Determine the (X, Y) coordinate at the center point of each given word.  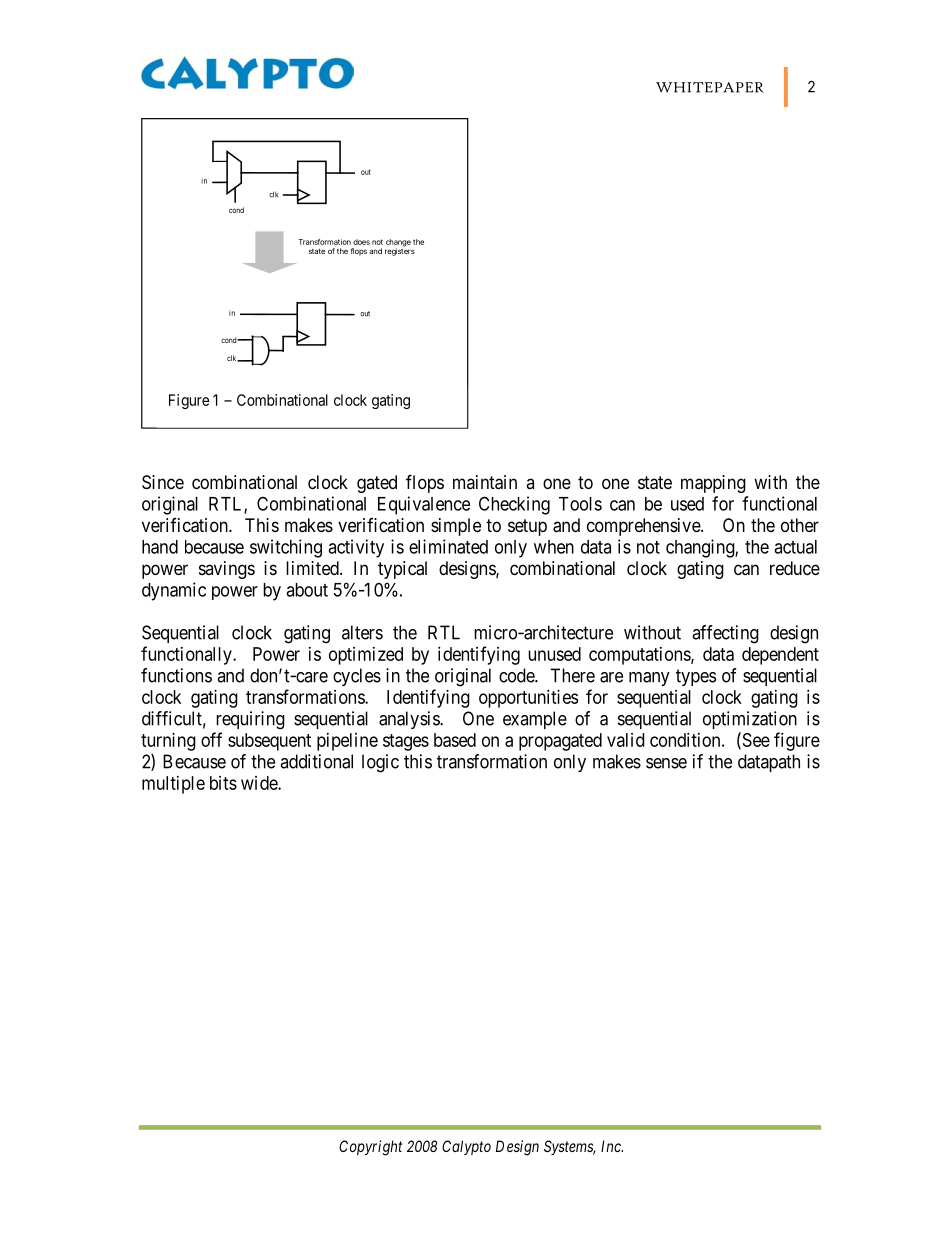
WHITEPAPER (710, 87)
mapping (713, 484)
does (361, 242)
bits (223, 783)
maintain (485, 482)
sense (666, 763)
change (398, 244)
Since (163, 482)
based (455, 740)
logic (380, 763)
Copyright (370, 1148)
